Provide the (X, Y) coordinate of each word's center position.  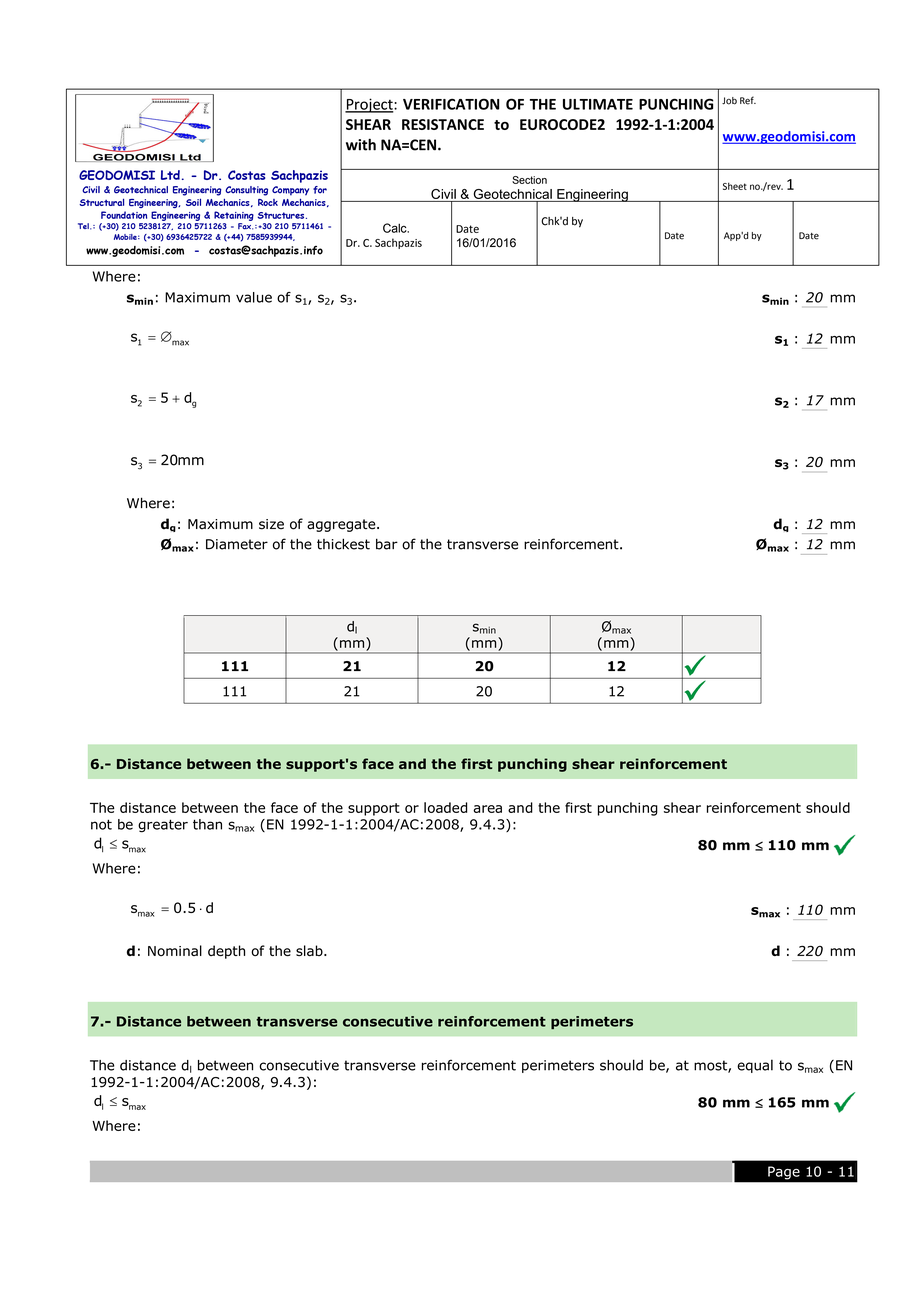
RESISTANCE (443, 124)
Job (729, 101)
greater (163, 826)
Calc (396, 228)
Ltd (170, 175)
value (254, 297)
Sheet (735, 186)
